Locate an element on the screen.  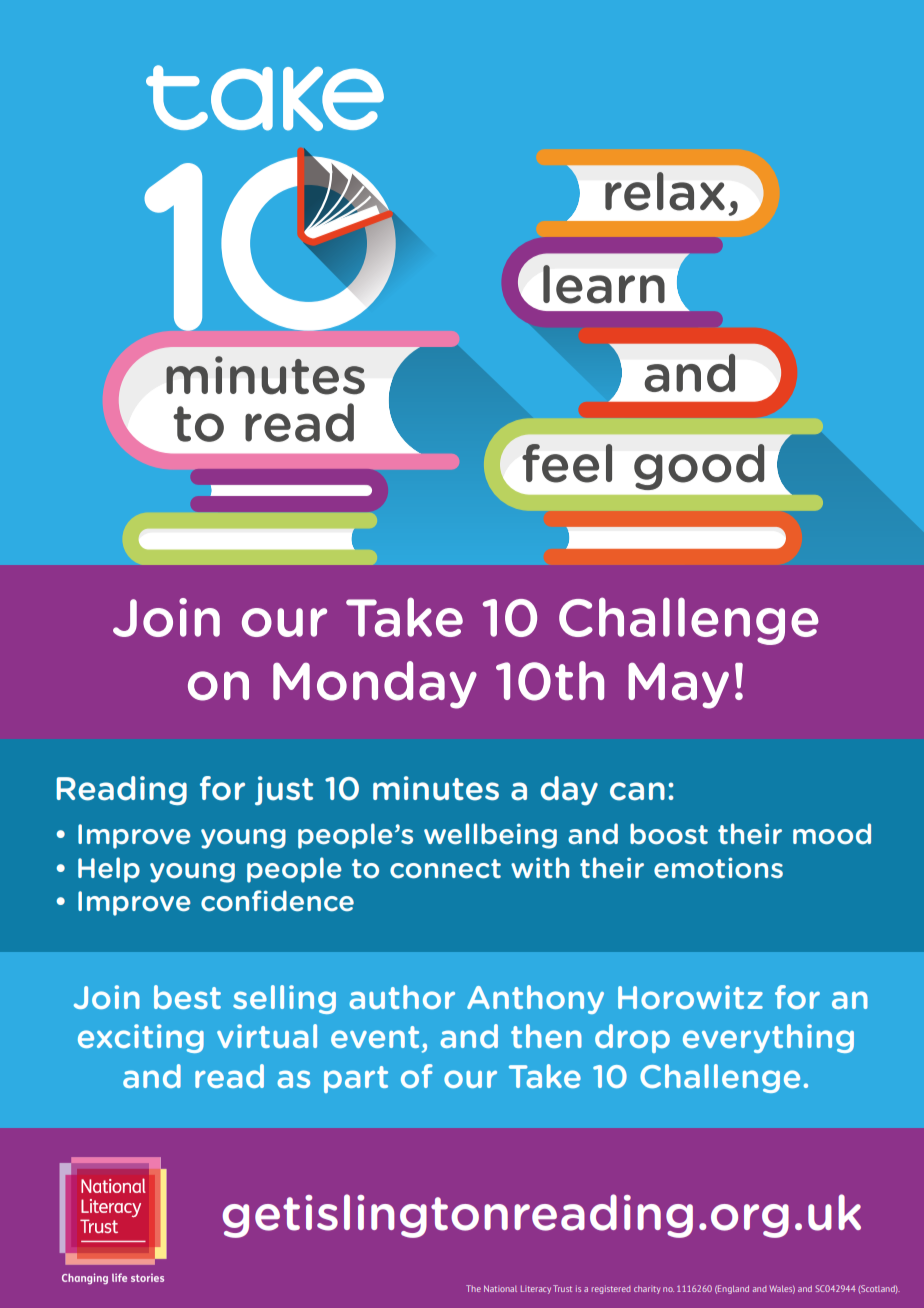
wellbeing is located at coordinates (490, 836).
